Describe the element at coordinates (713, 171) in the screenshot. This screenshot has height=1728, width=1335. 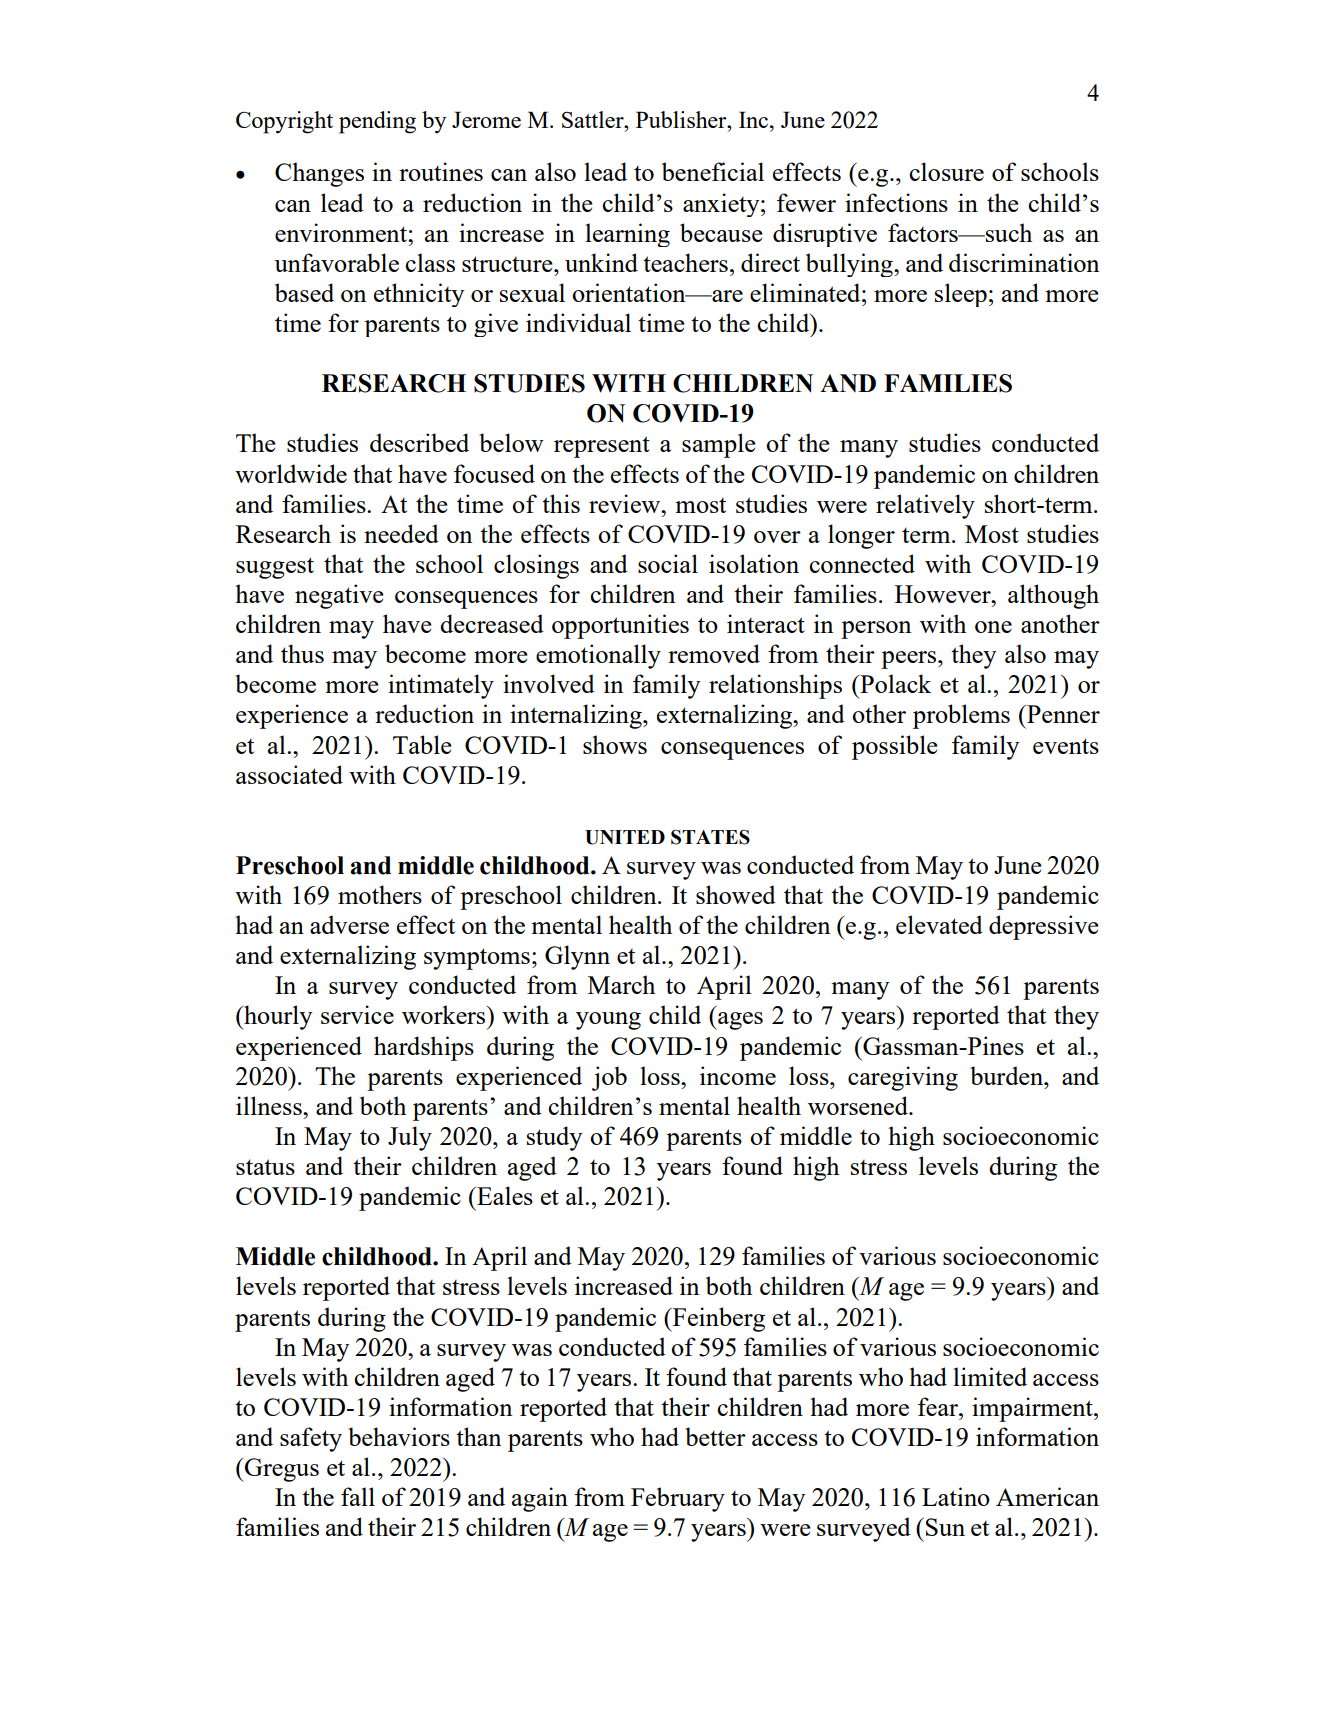
I see `beneficial` at that location.
